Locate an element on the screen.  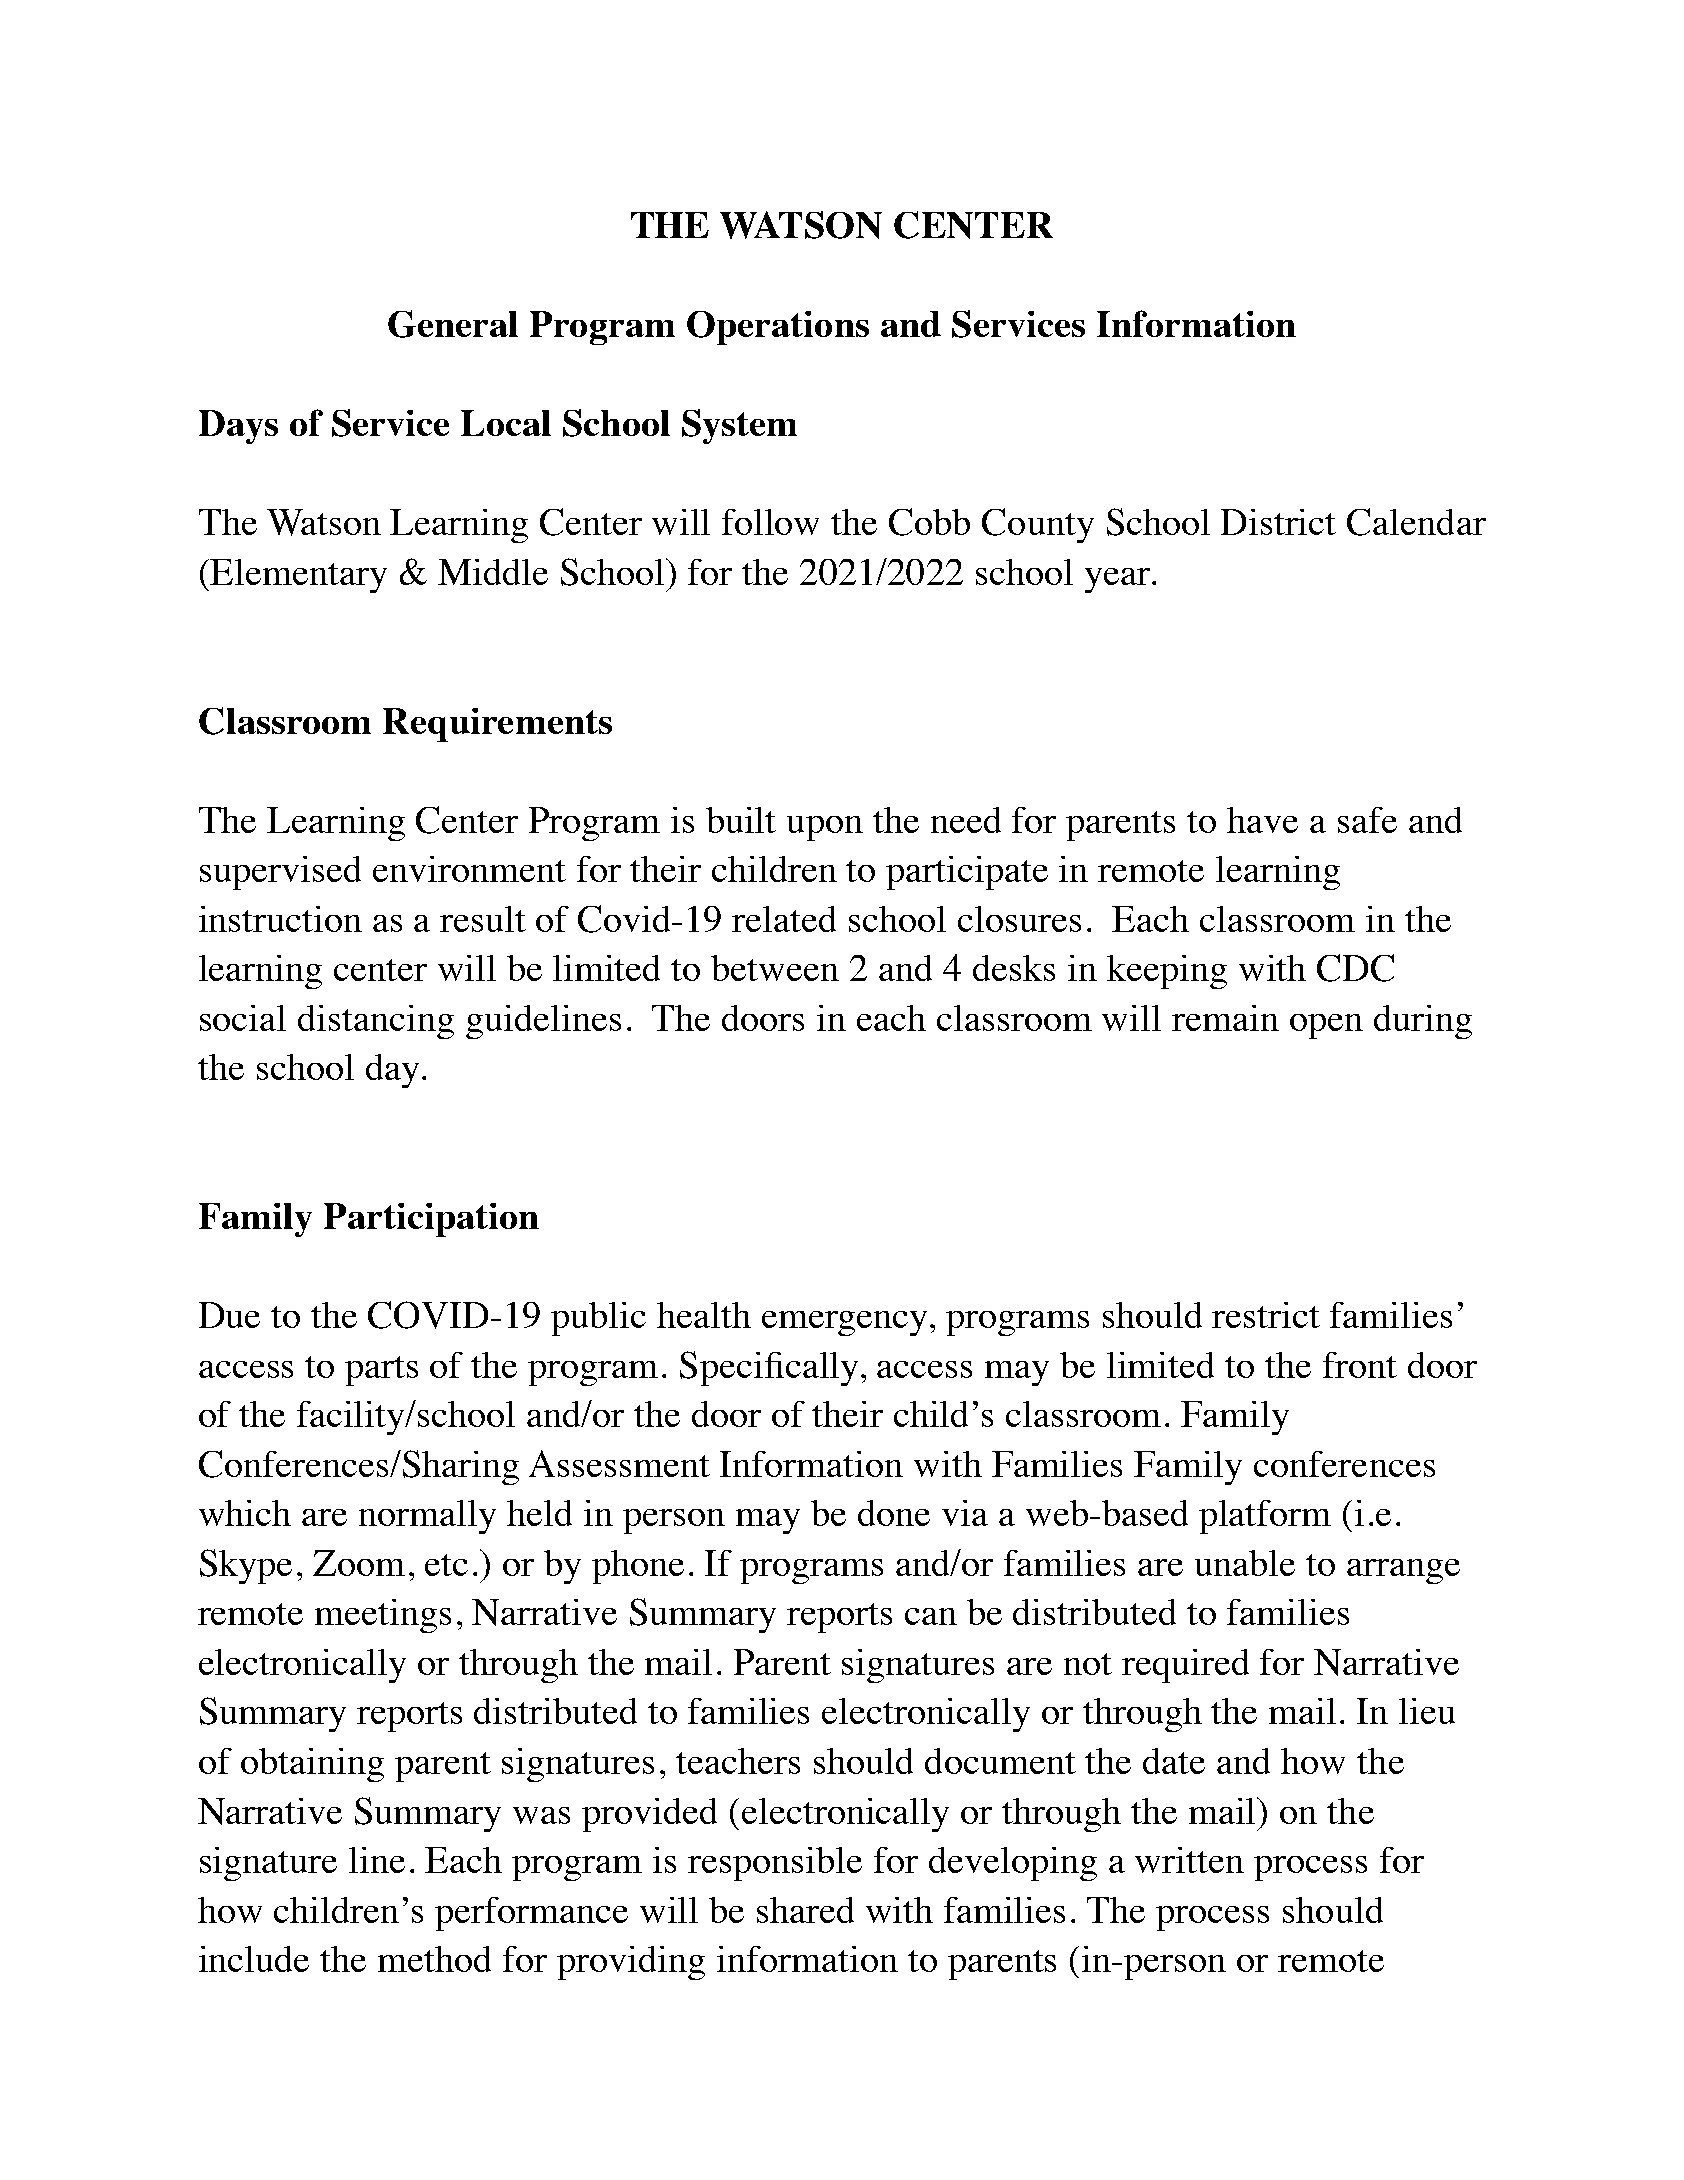
method is located at coordinates (434, 1959).
